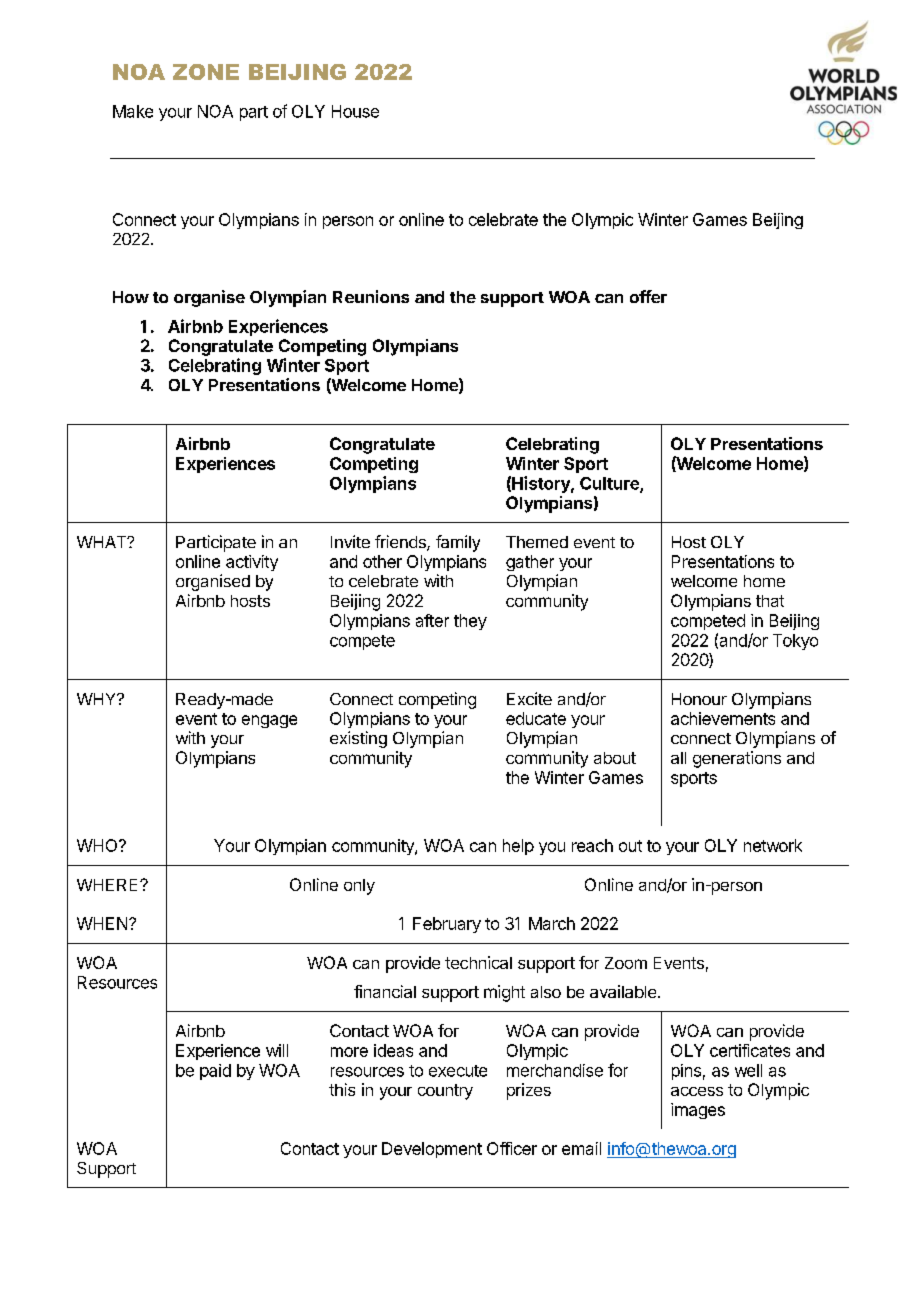  Describe the element at coordinates (723, 718) in the page. I see `achievements` at that location.
